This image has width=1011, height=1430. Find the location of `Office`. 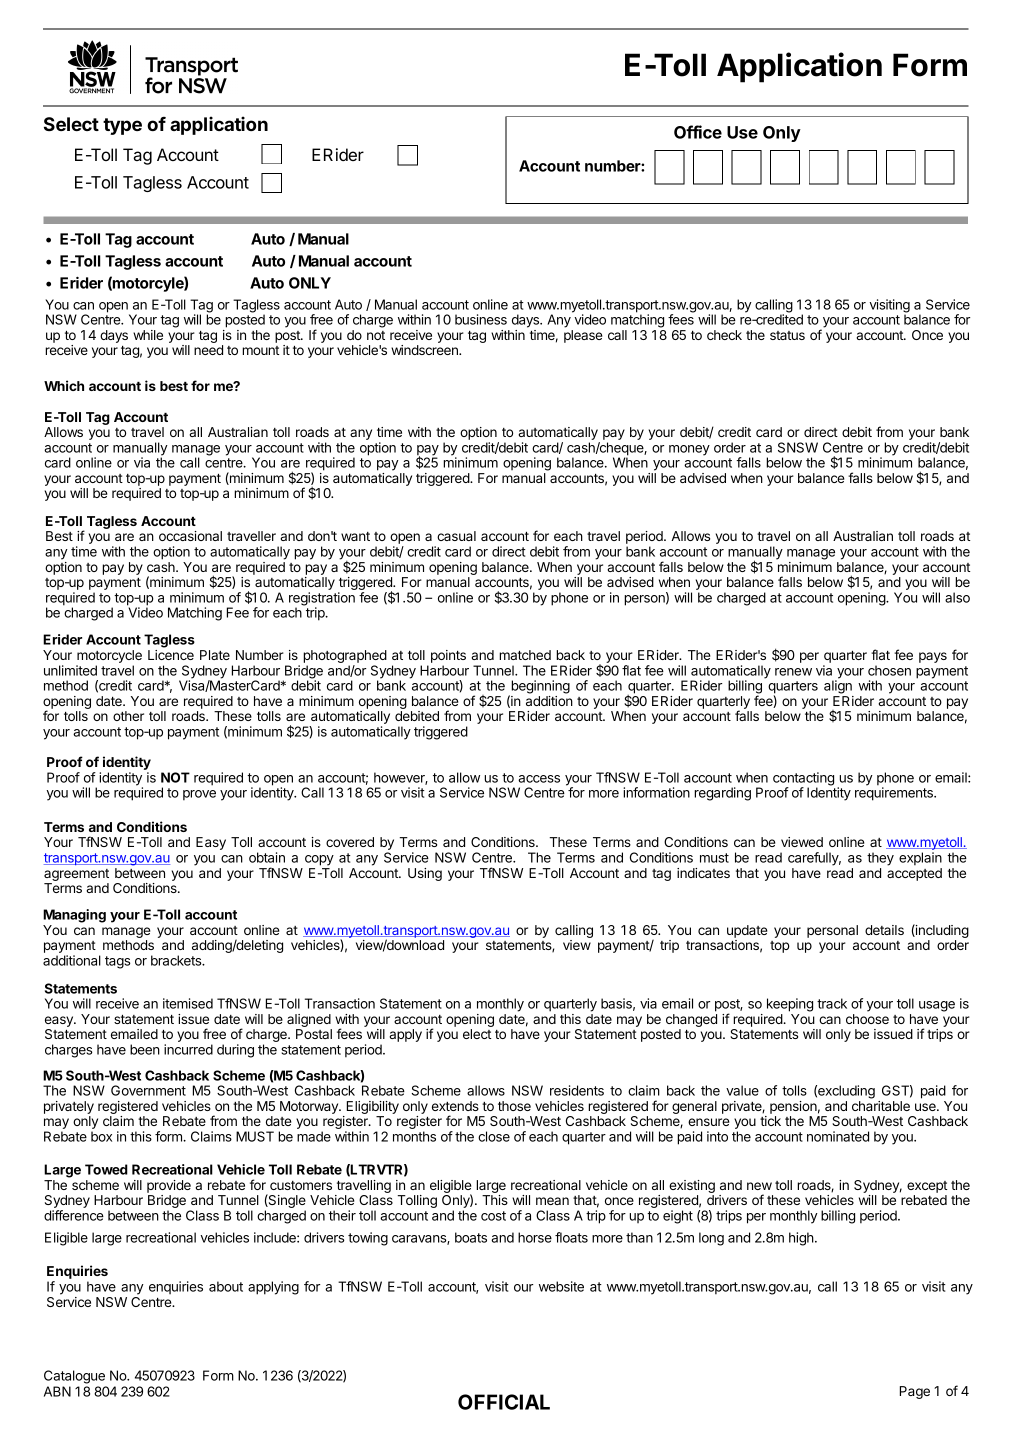

Office is located at coordinates (698, 132).
